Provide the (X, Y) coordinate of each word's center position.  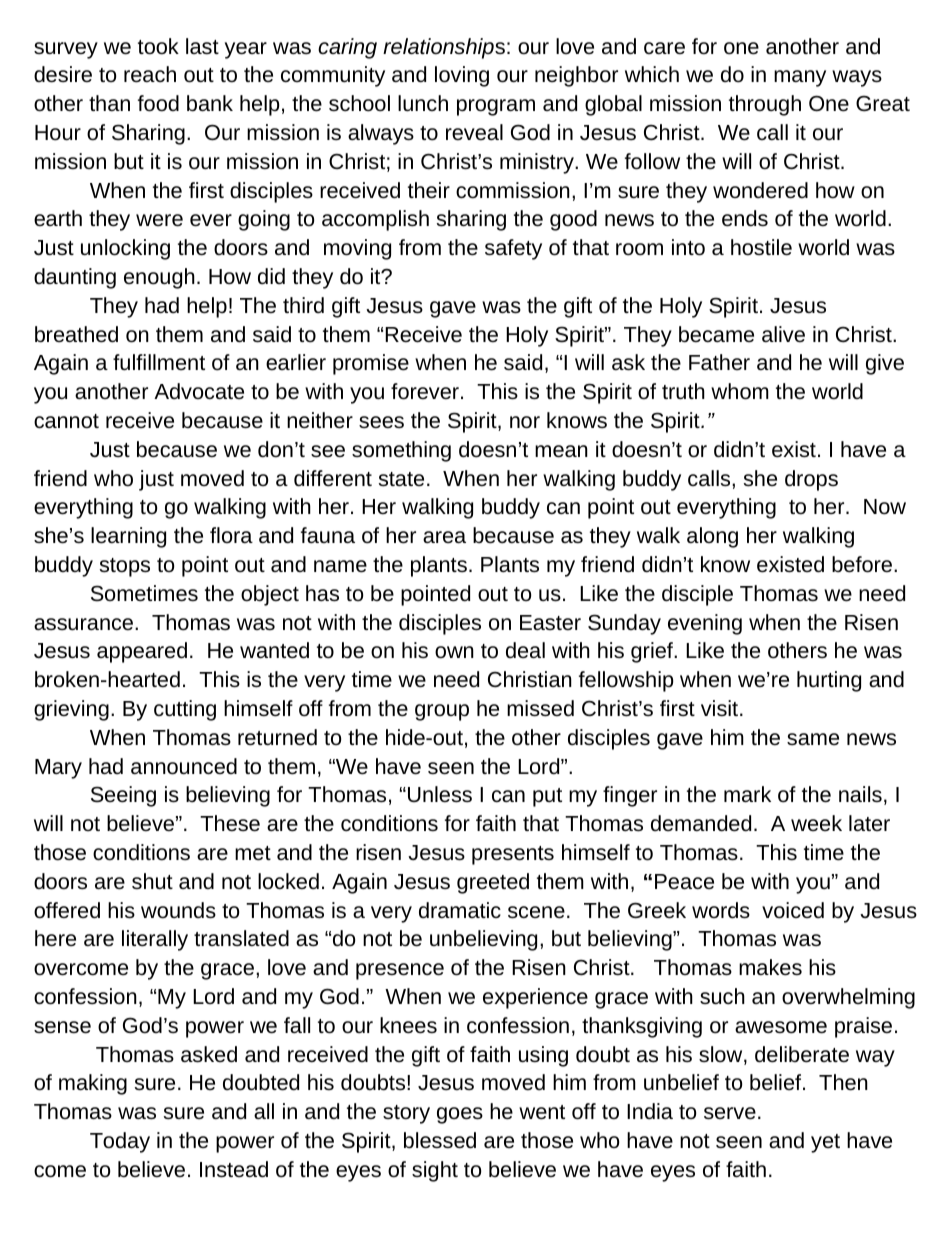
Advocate (199, 391)
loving (462, 76)
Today (120, 1142)
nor (525, 422)
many (800, 78)
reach (150, 74)
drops (811, 480)
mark (747, 794)
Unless (440, 794)
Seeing (123, 796)
